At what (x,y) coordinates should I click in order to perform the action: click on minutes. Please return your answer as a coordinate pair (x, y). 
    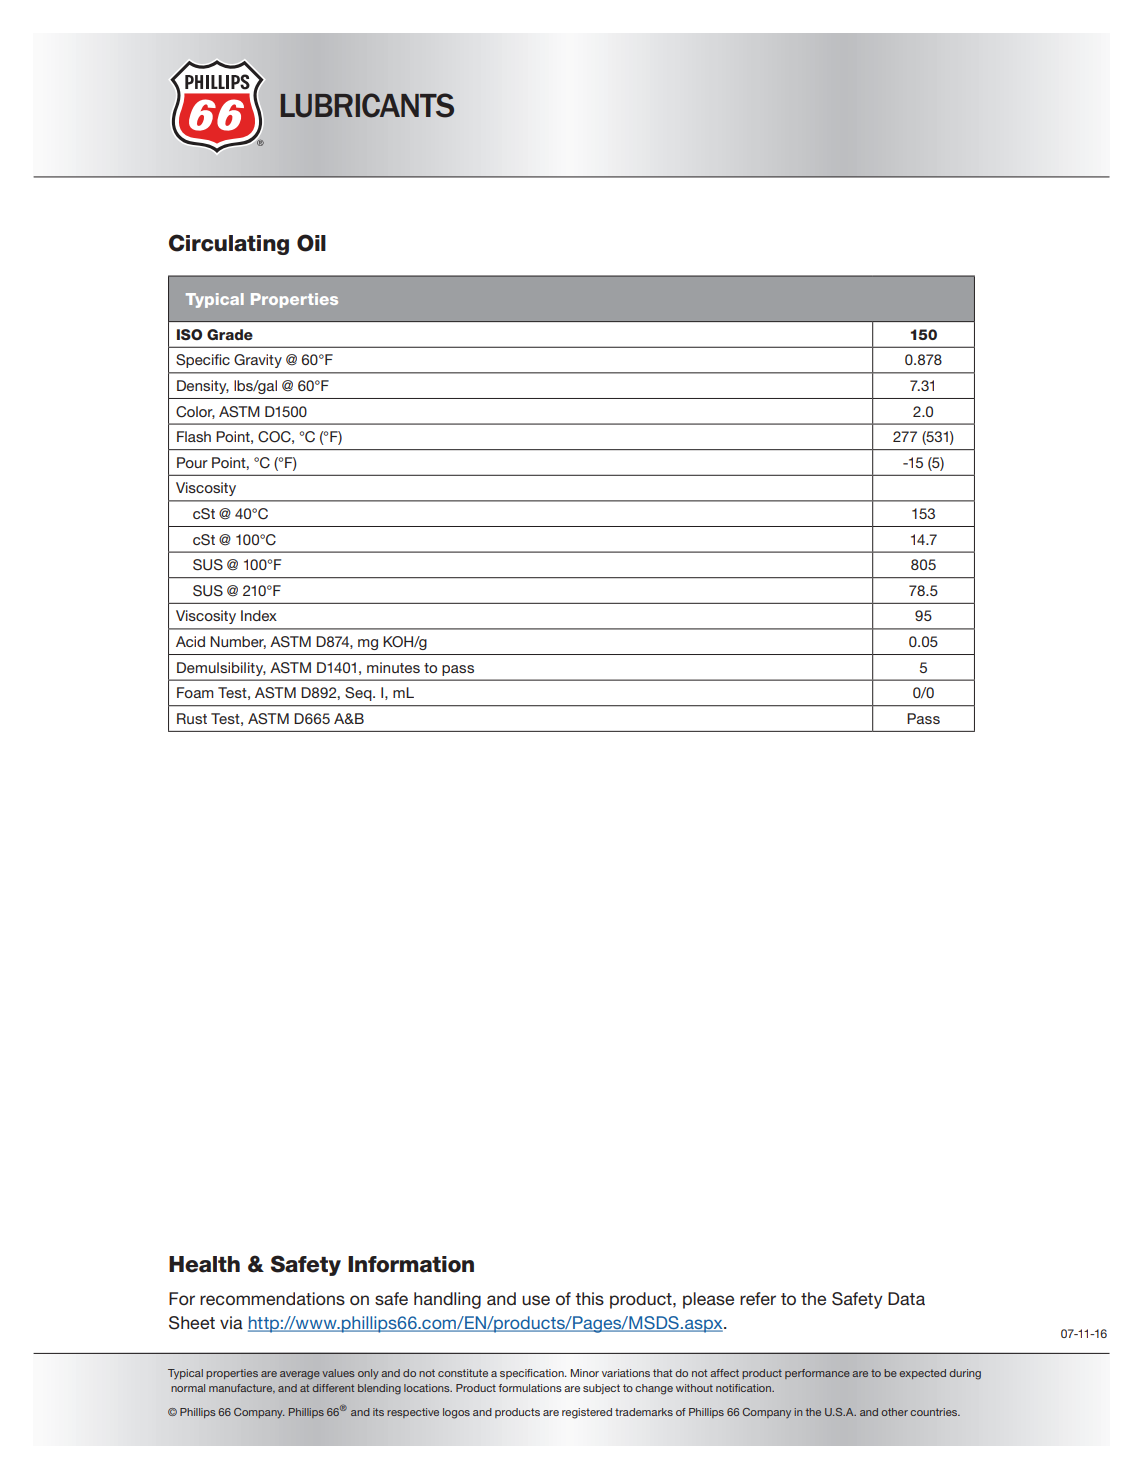
    Looking at the image, I should click on (393, 667).
